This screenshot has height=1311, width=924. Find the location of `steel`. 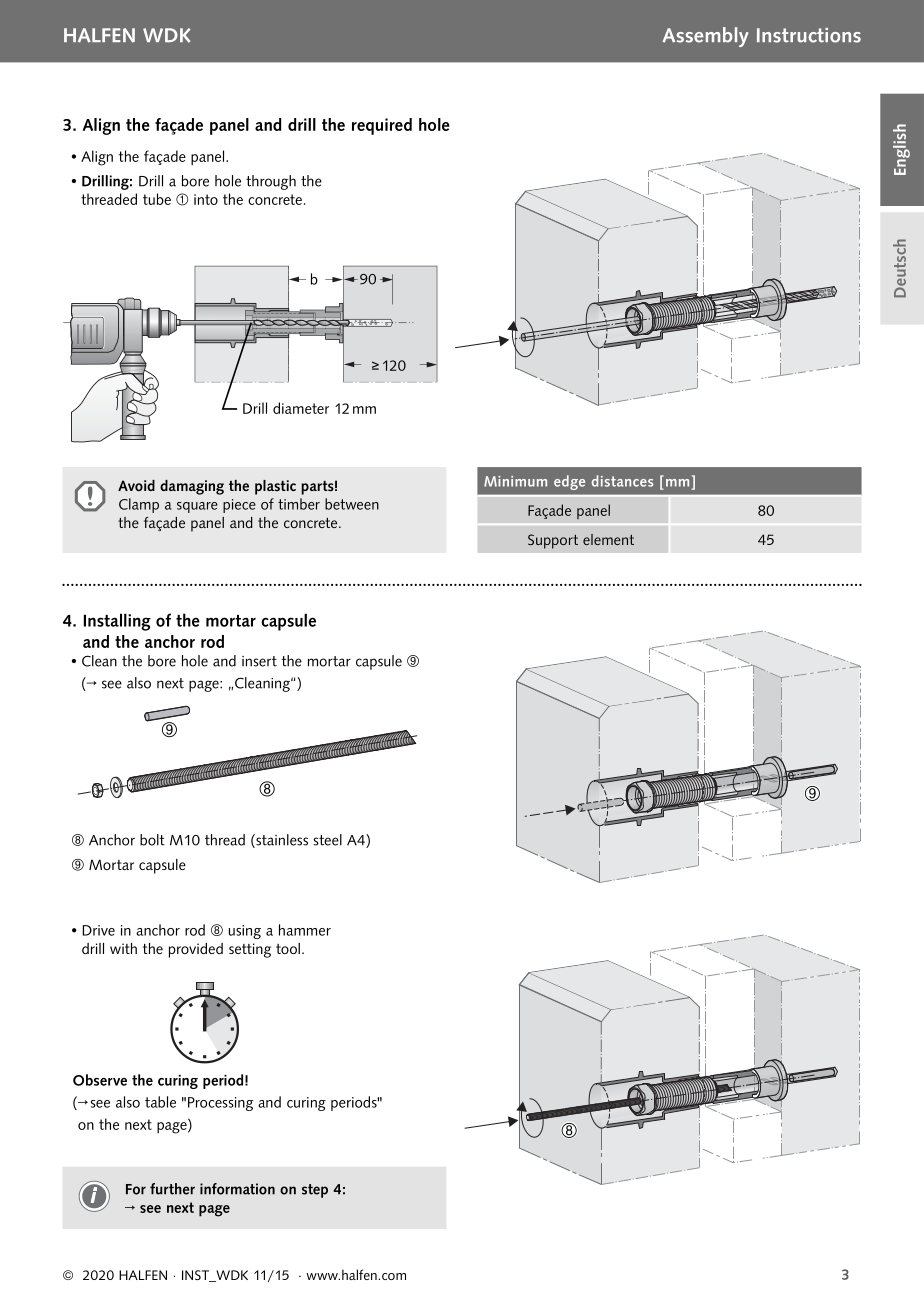

steel is located at coordinates (328, 840).
